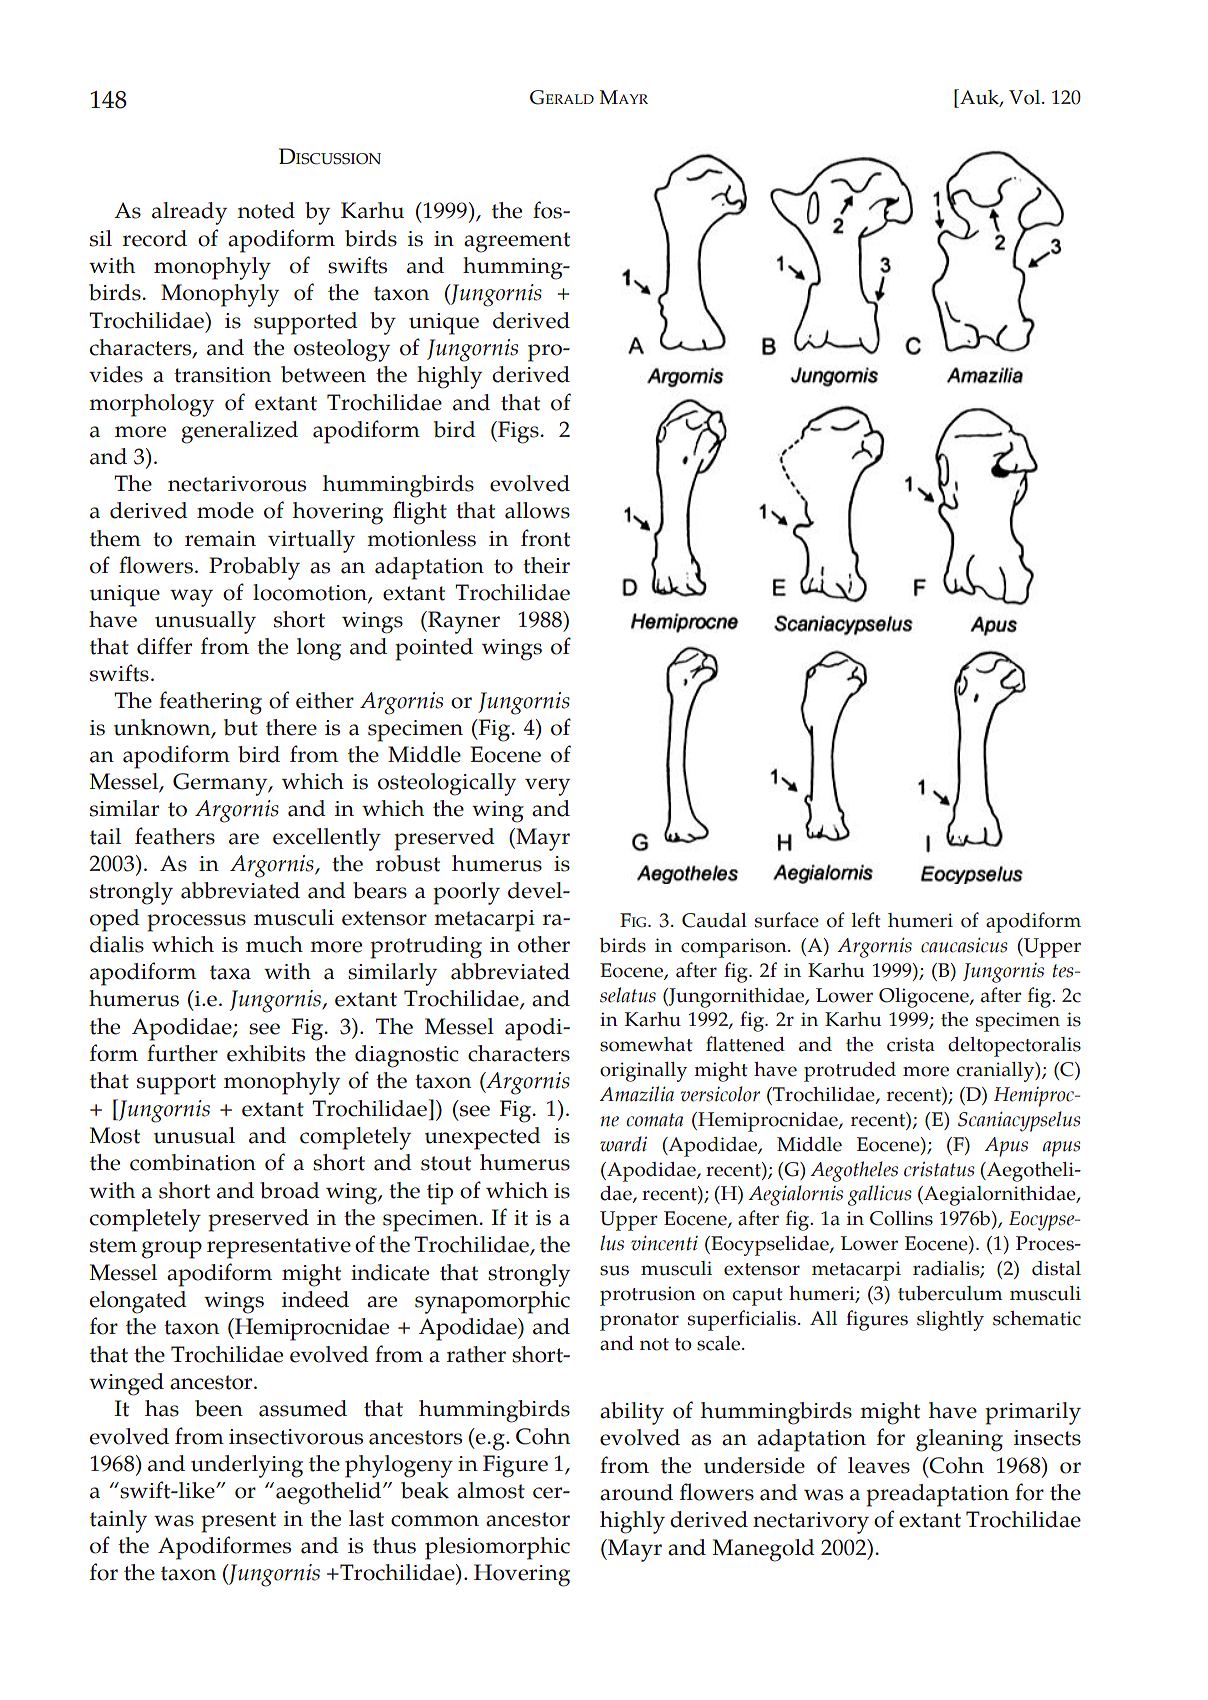  I want to click on around, so click(636, 1492).
